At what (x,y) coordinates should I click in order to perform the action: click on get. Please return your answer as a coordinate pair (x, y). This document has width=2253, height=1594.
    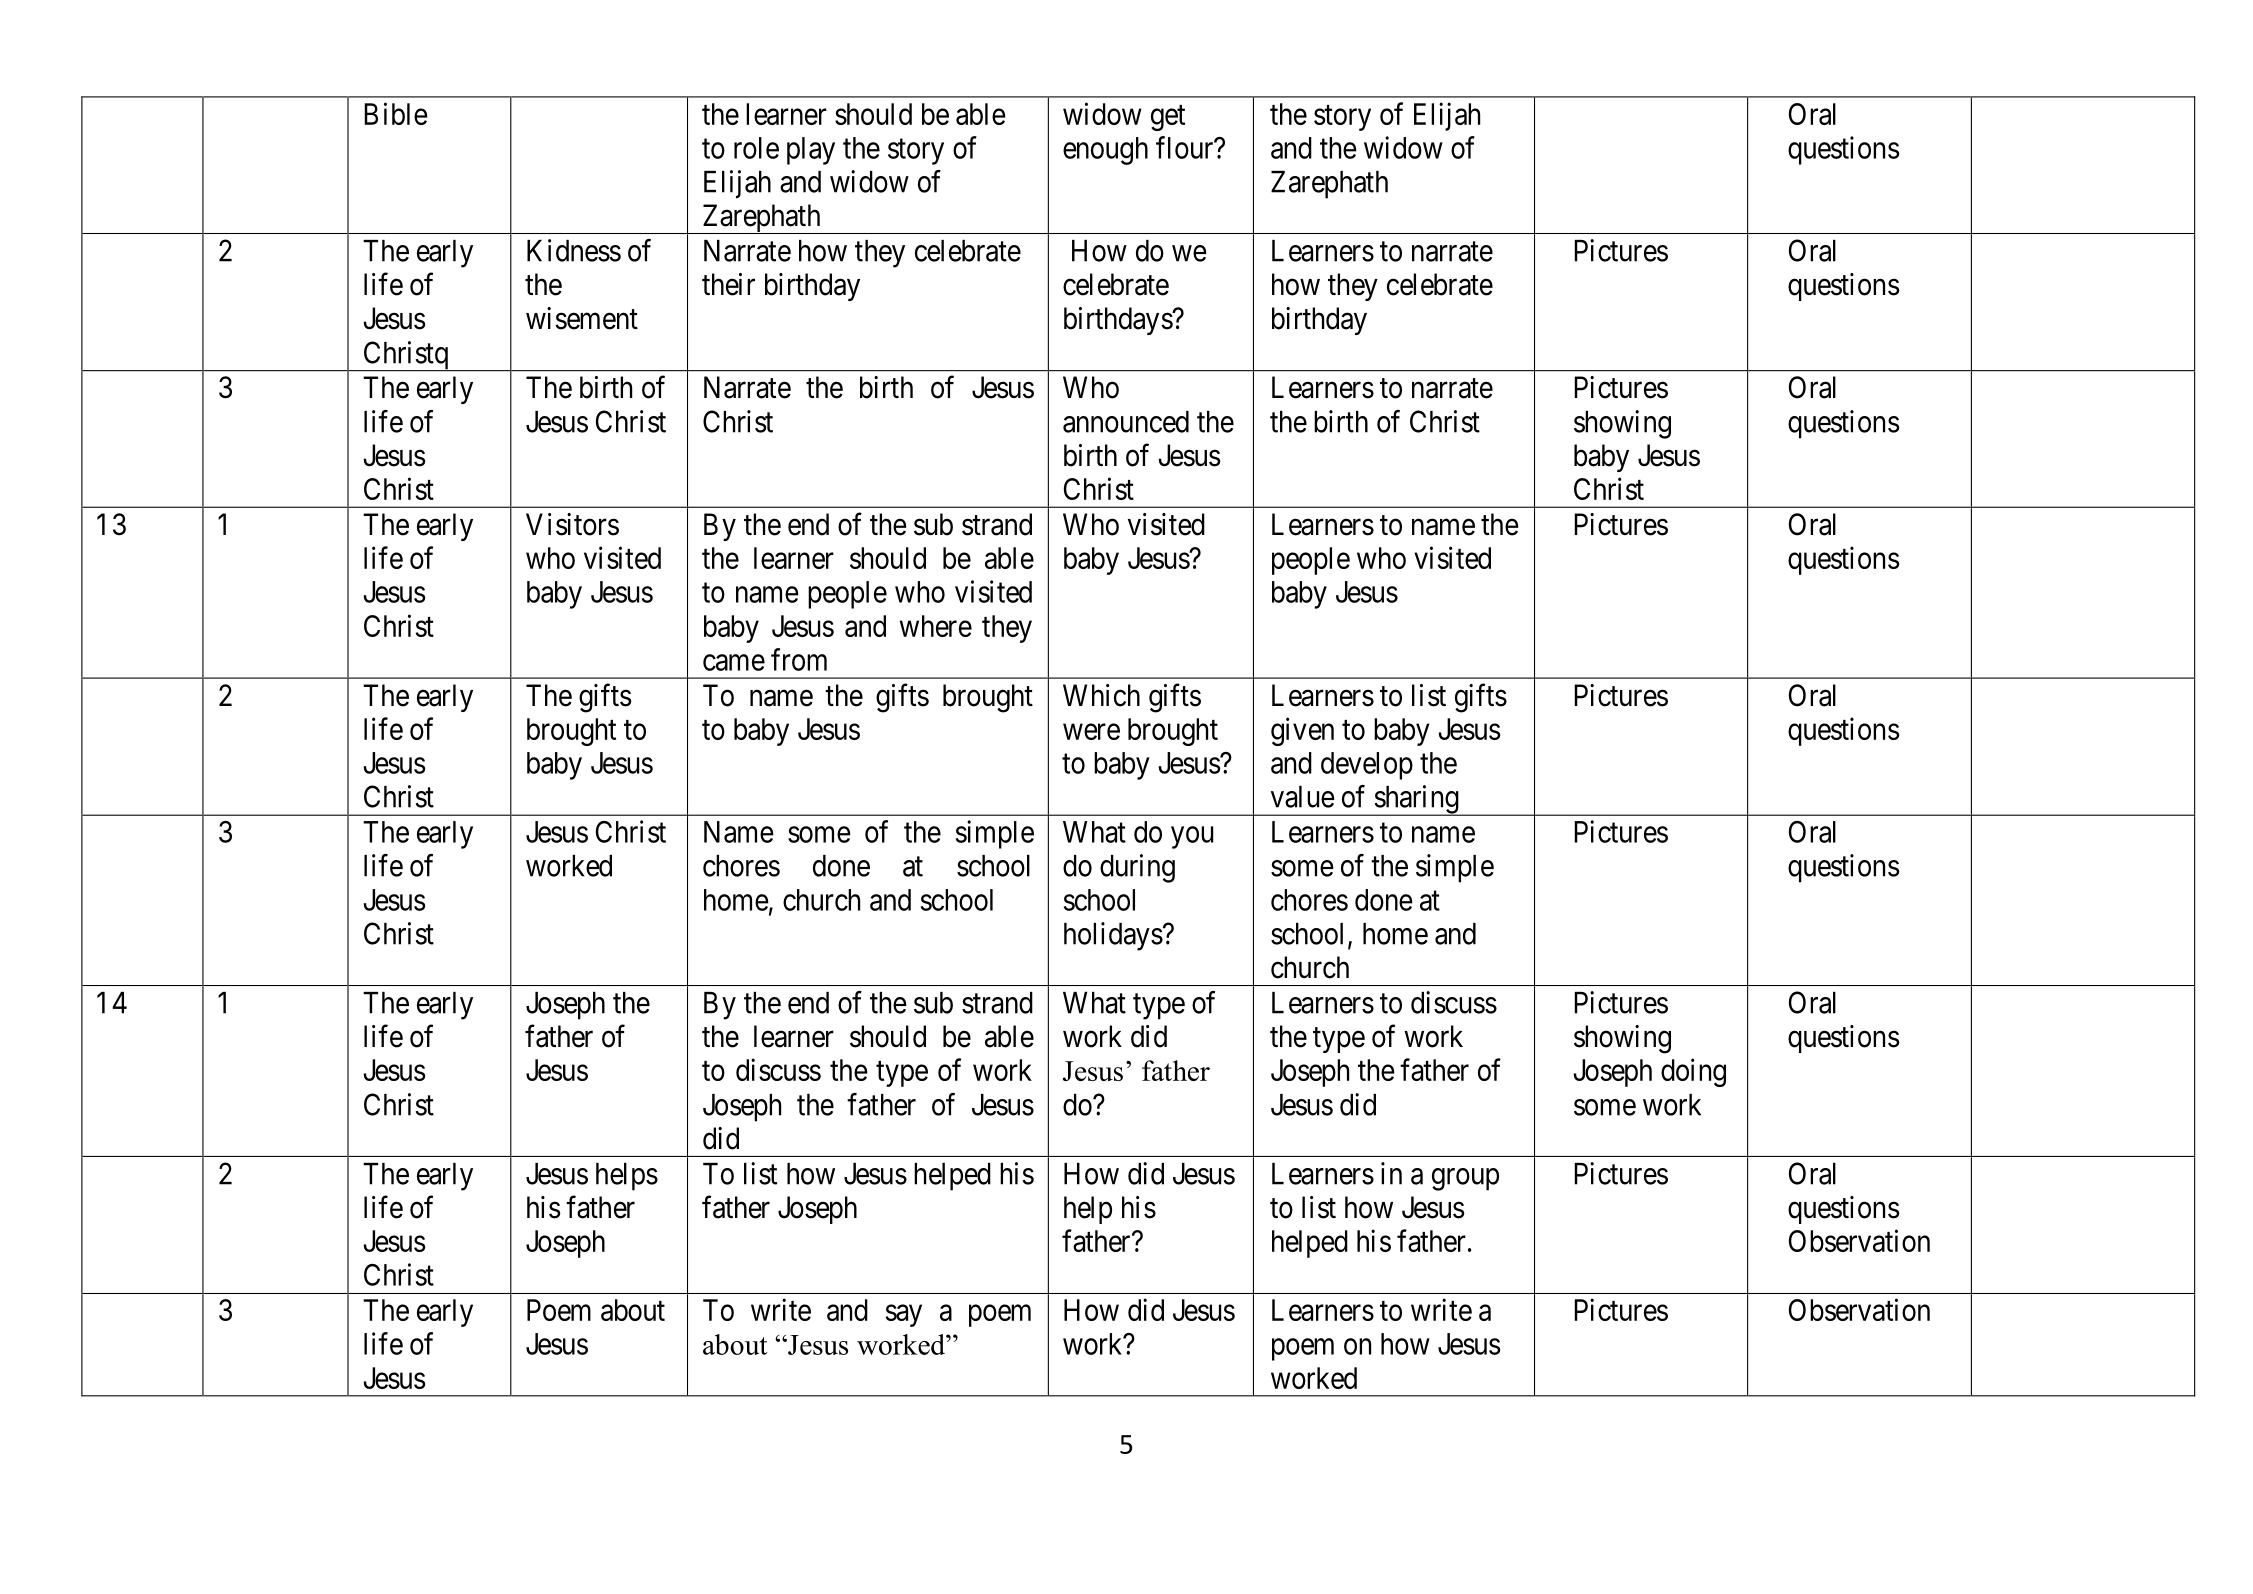
    Looking at the image, I should click on (1168, 118).
